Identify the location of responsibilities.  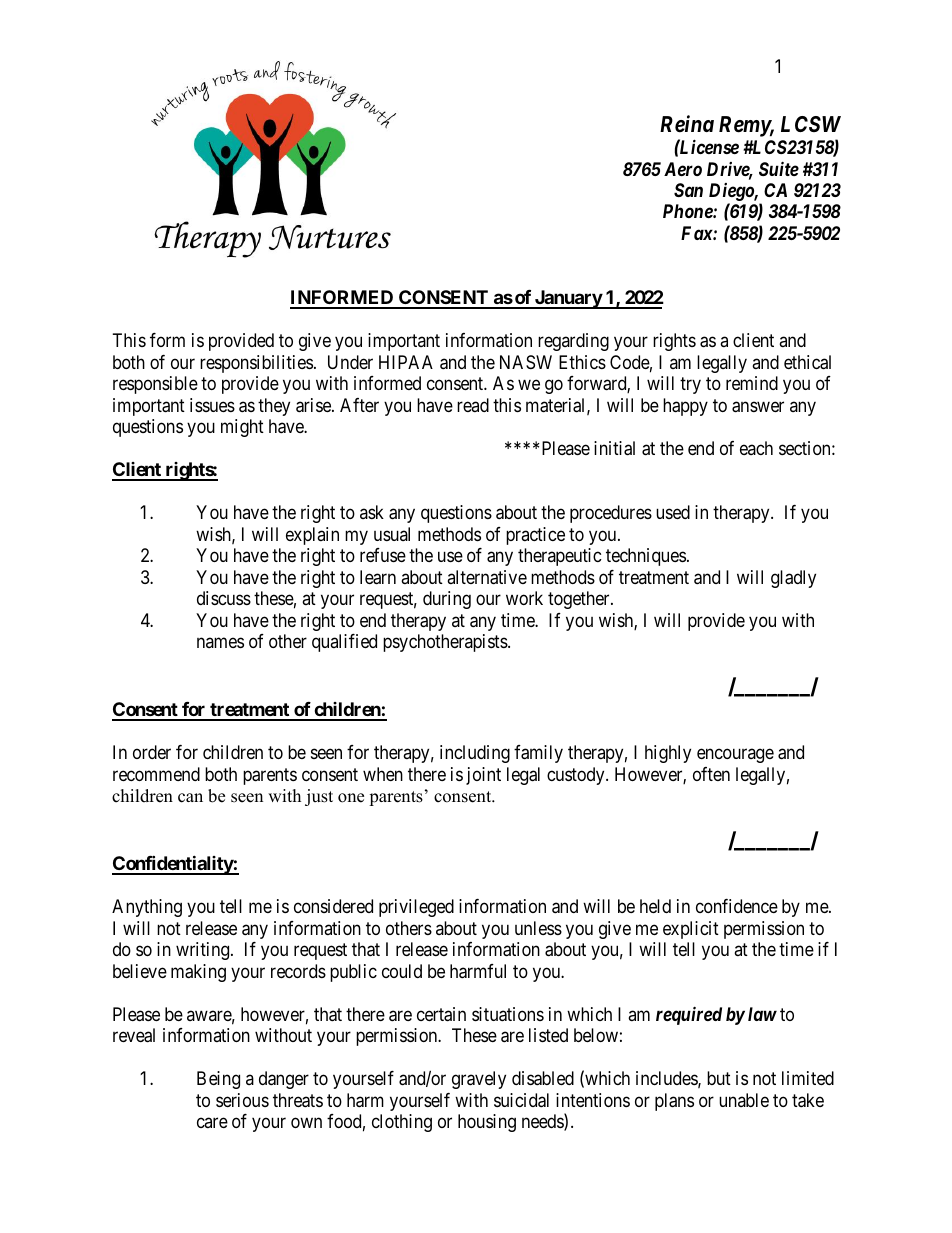
(256, 364).
